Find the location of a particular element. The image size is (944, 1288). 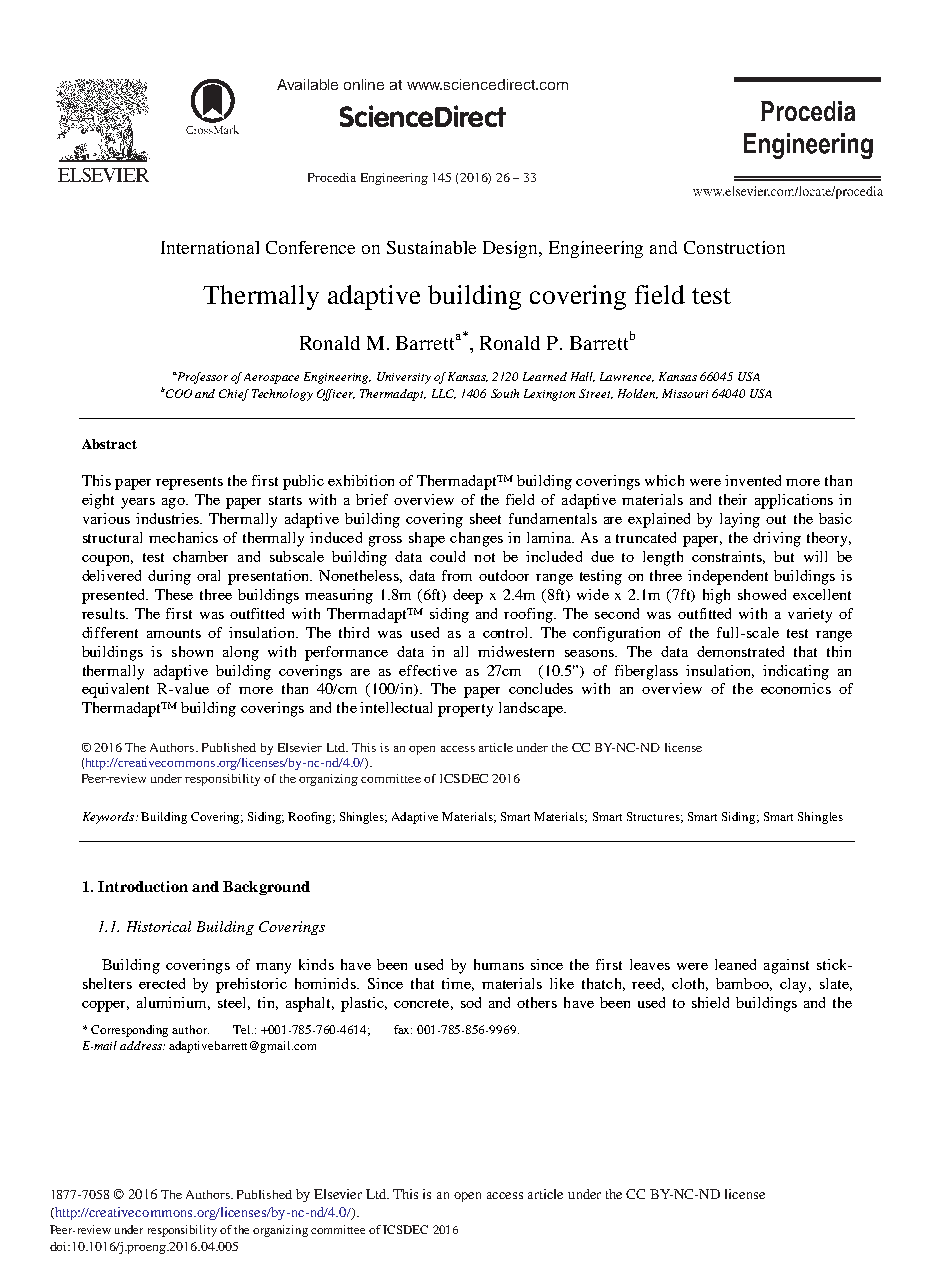

Introduction is located at coordinates (143, 886).
